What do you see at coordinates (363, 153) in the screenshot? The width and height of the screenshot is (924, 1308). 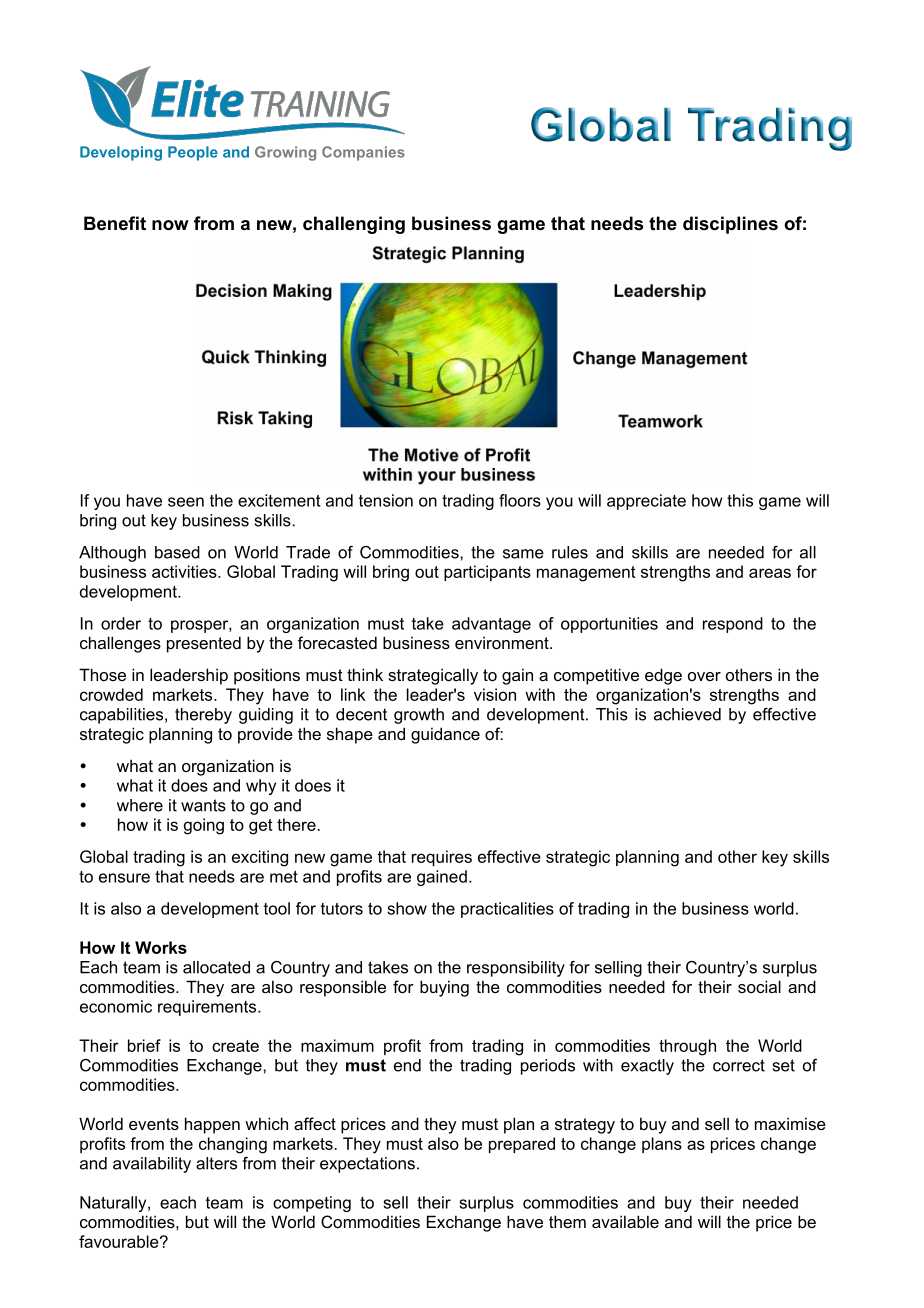 I see `Companies` at bounding box center [363, 153].
